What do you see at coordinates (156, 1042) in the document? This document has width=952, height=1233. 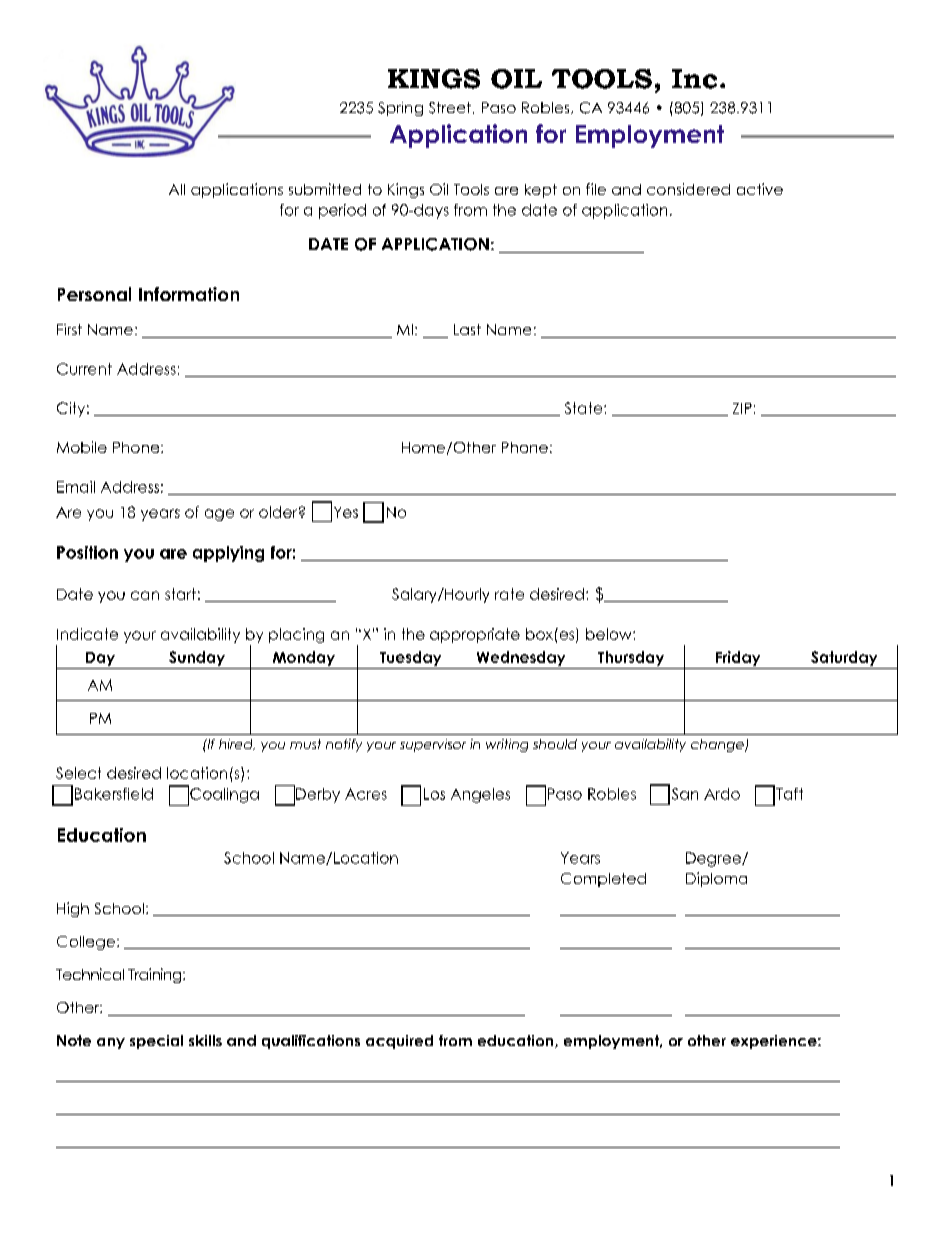 I see `special` at bounding box center [156, 1042].
